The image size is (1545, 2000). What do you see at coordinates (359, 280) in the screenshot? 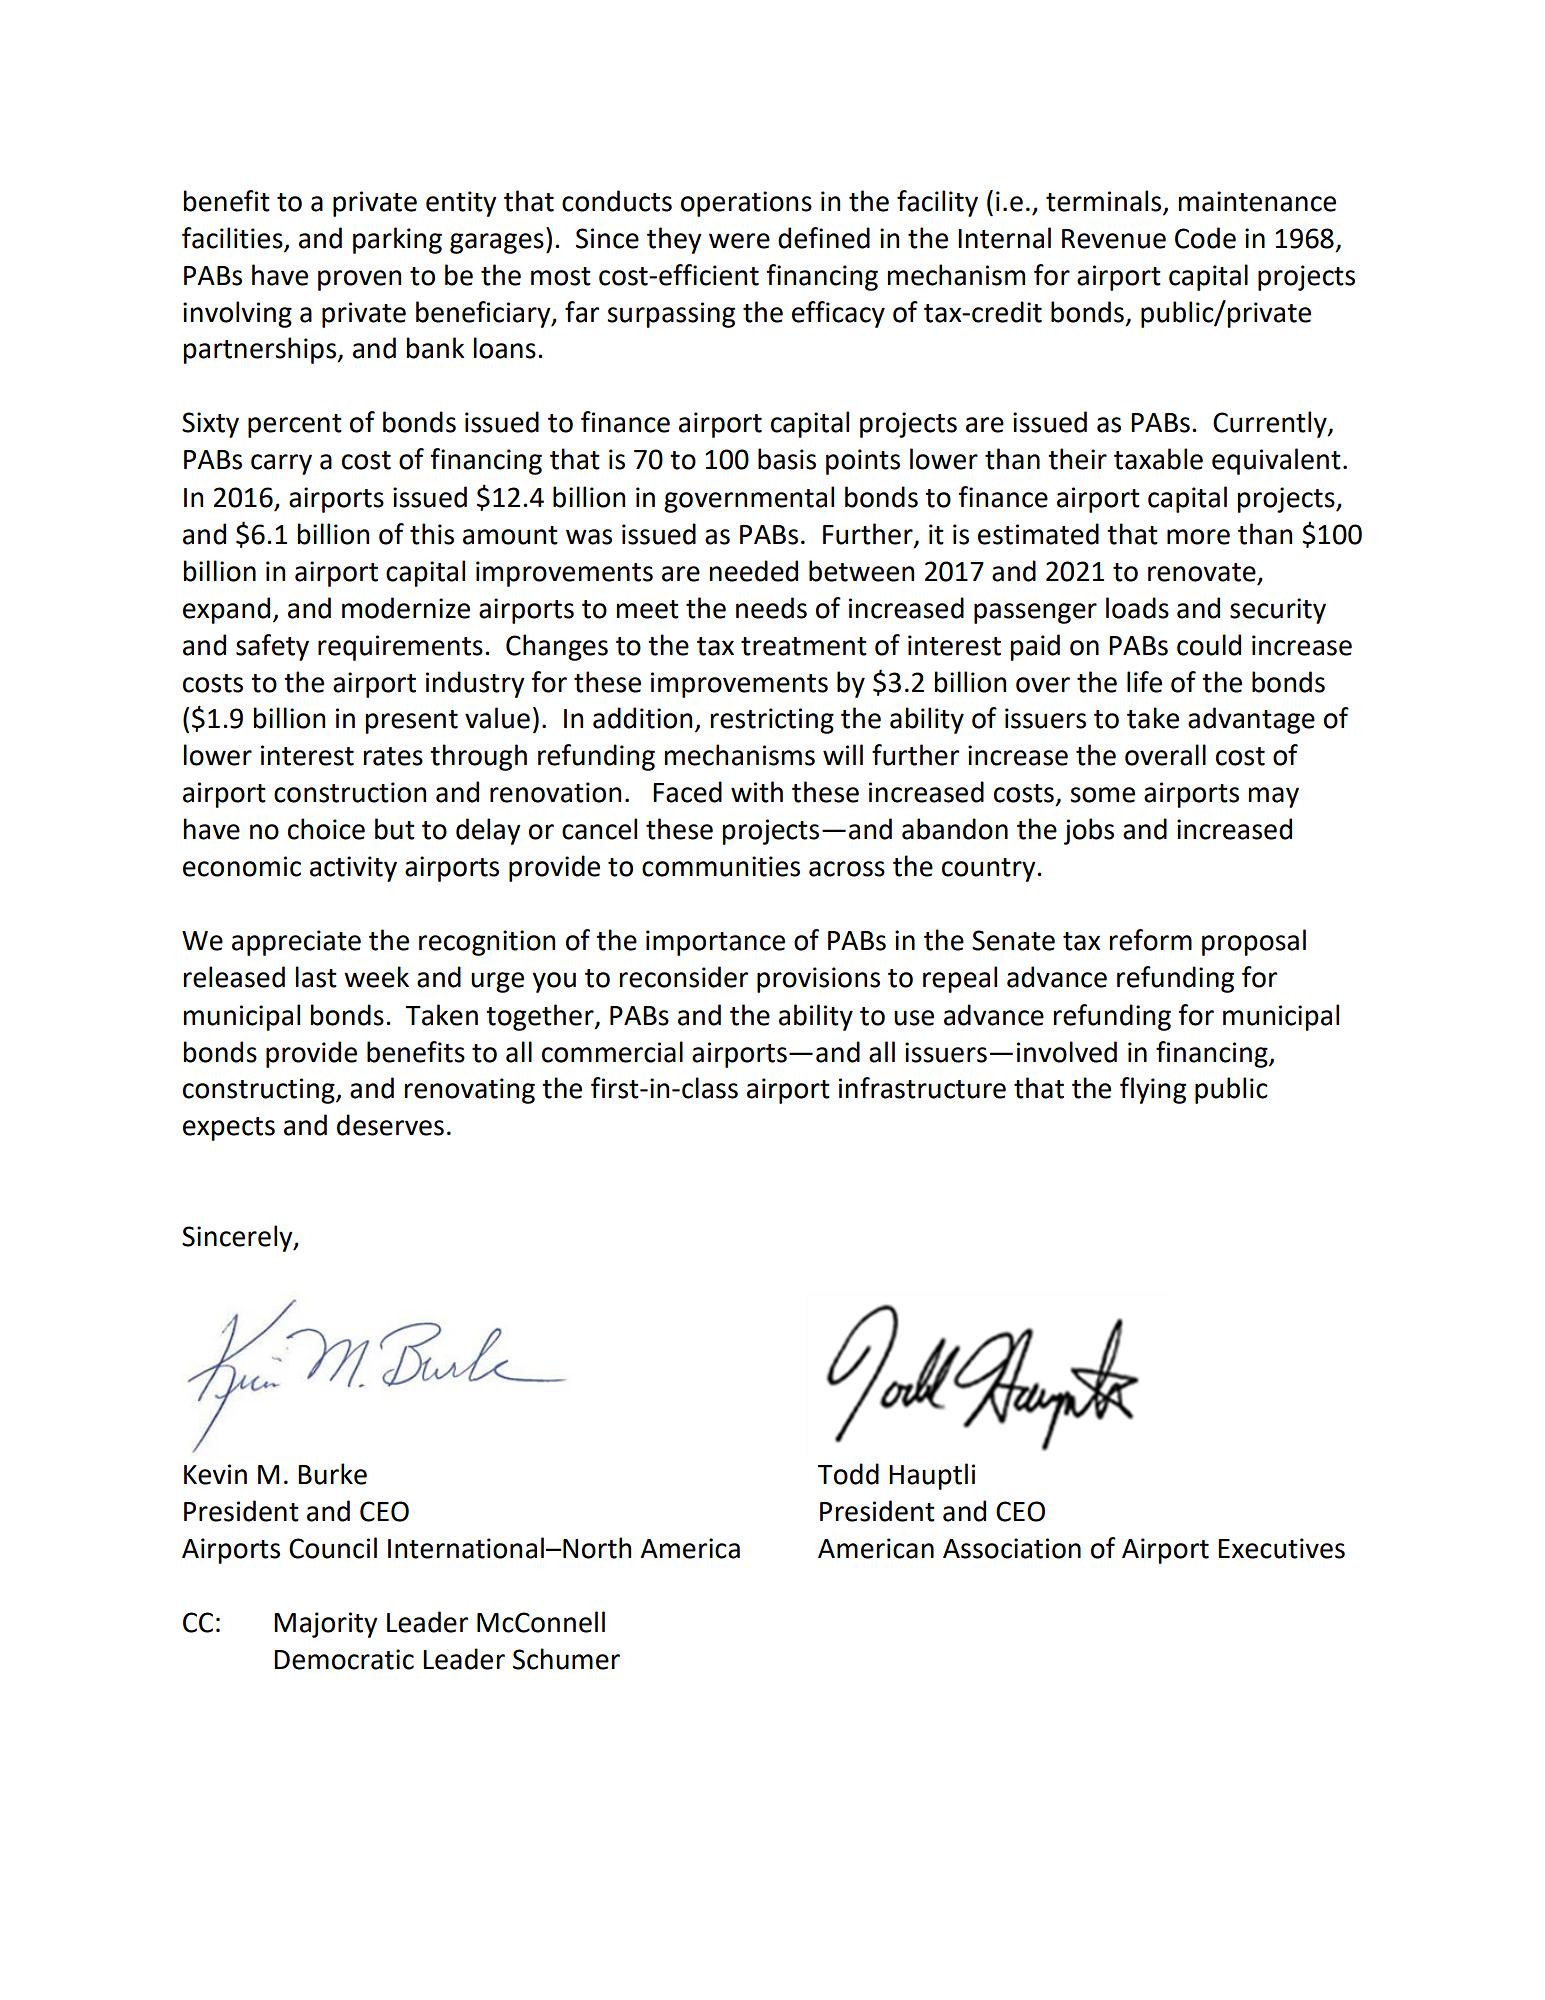
I see `proven` at bounding box center [359, 280].
